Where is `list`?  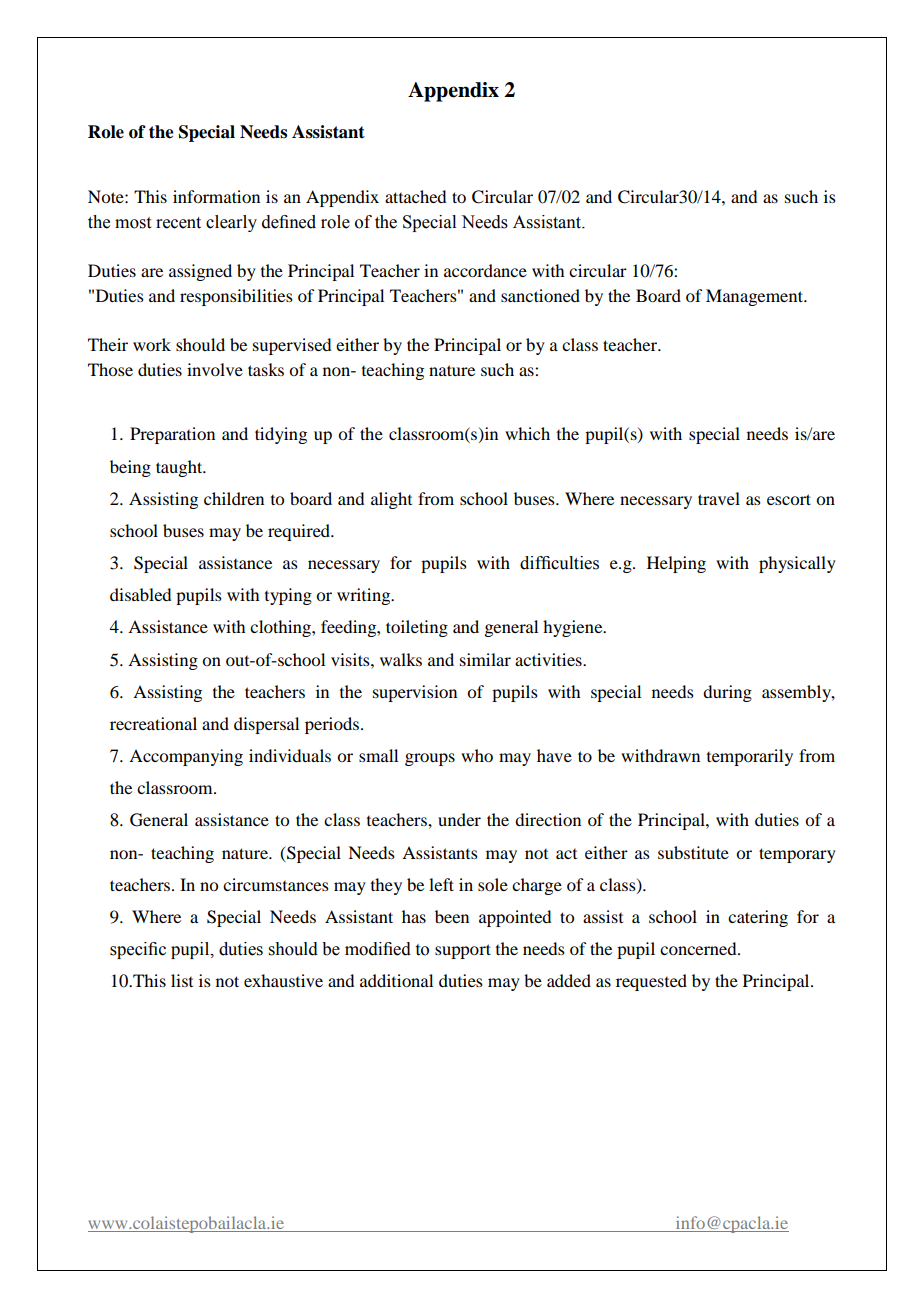 list is located at coordinates (182, 980).
